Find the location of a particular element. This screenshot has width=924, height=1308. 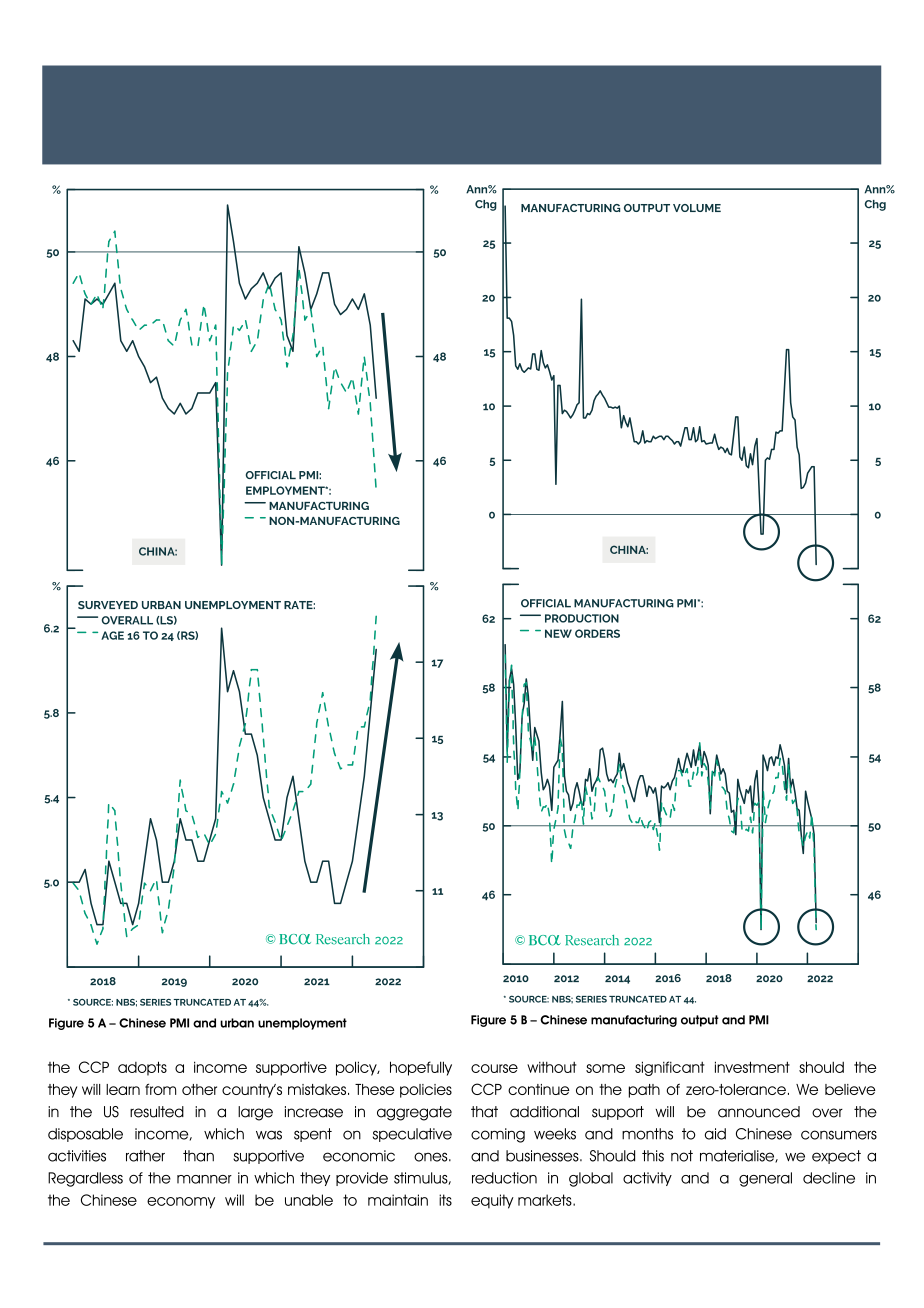

believe is located at coordinates (850, 1089).
